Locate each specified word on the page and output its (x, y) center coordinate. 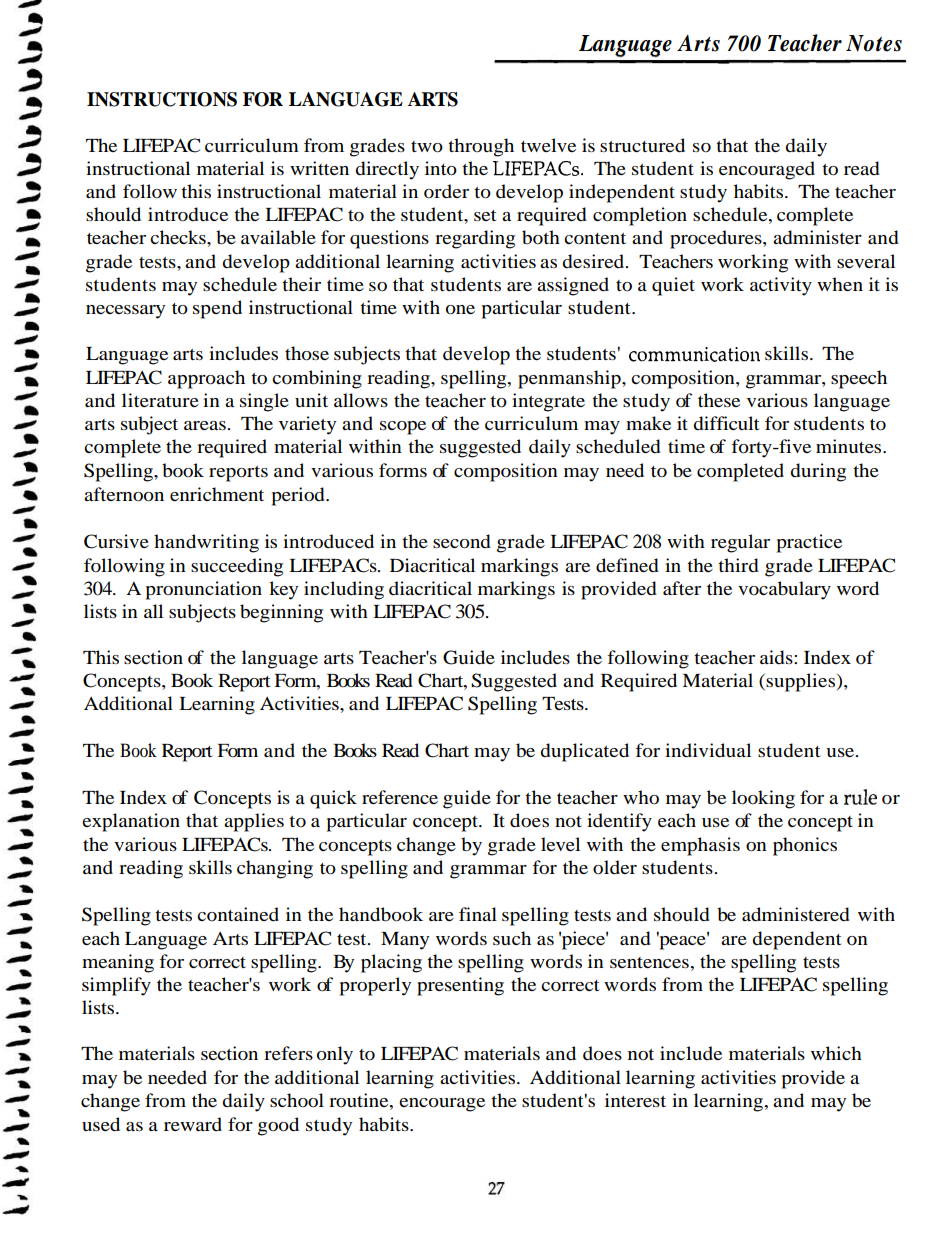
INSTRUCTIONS (162, 99)
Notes (874, 43)
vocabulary (784, 590)
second (462, 541)
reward (193, 1124)
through (481, 147)
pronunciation (203, 590)
